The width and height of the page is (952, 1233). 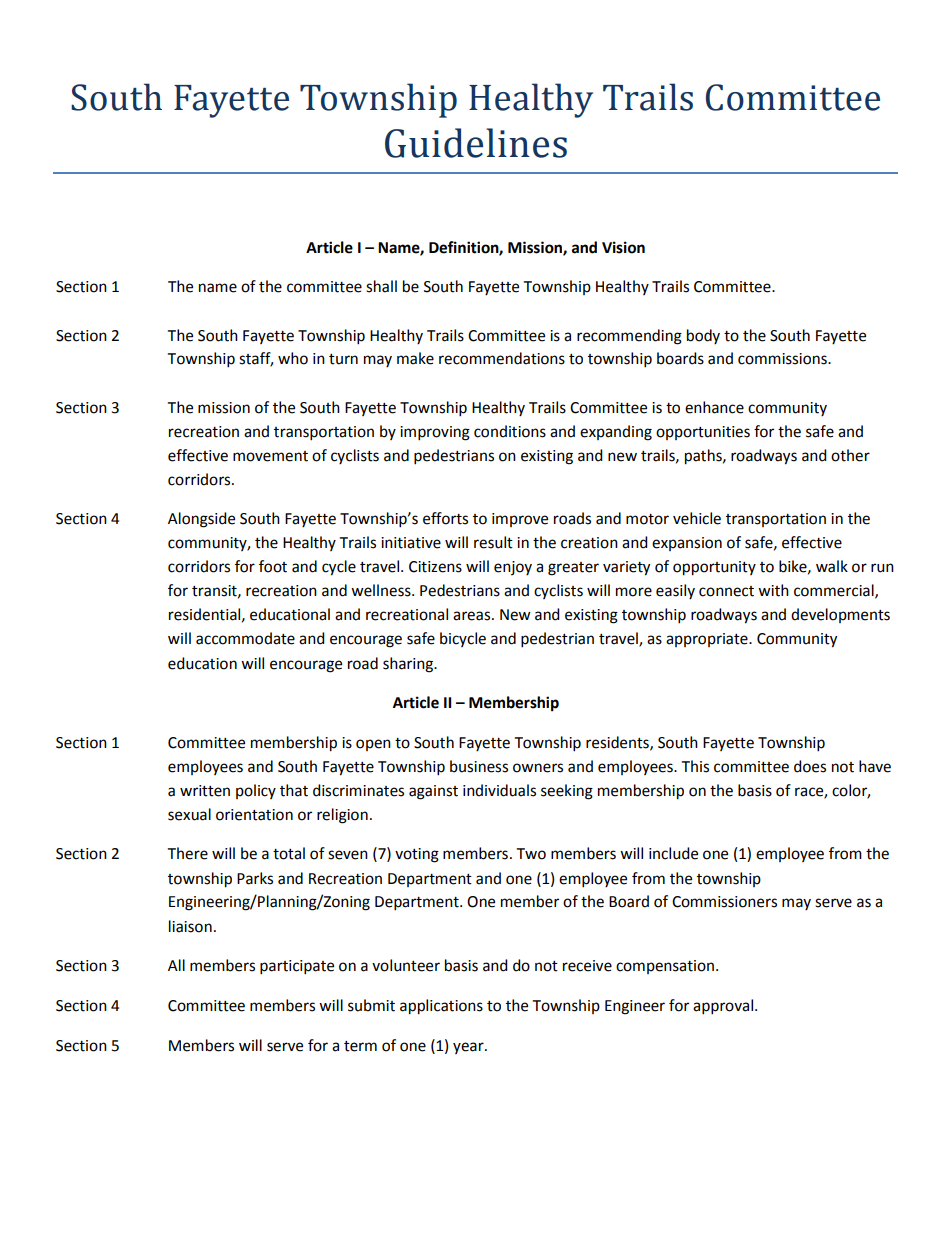 What do you see at coordinates (840, 615) in the page?
I see `developments` at bounding box center [840, 615].
